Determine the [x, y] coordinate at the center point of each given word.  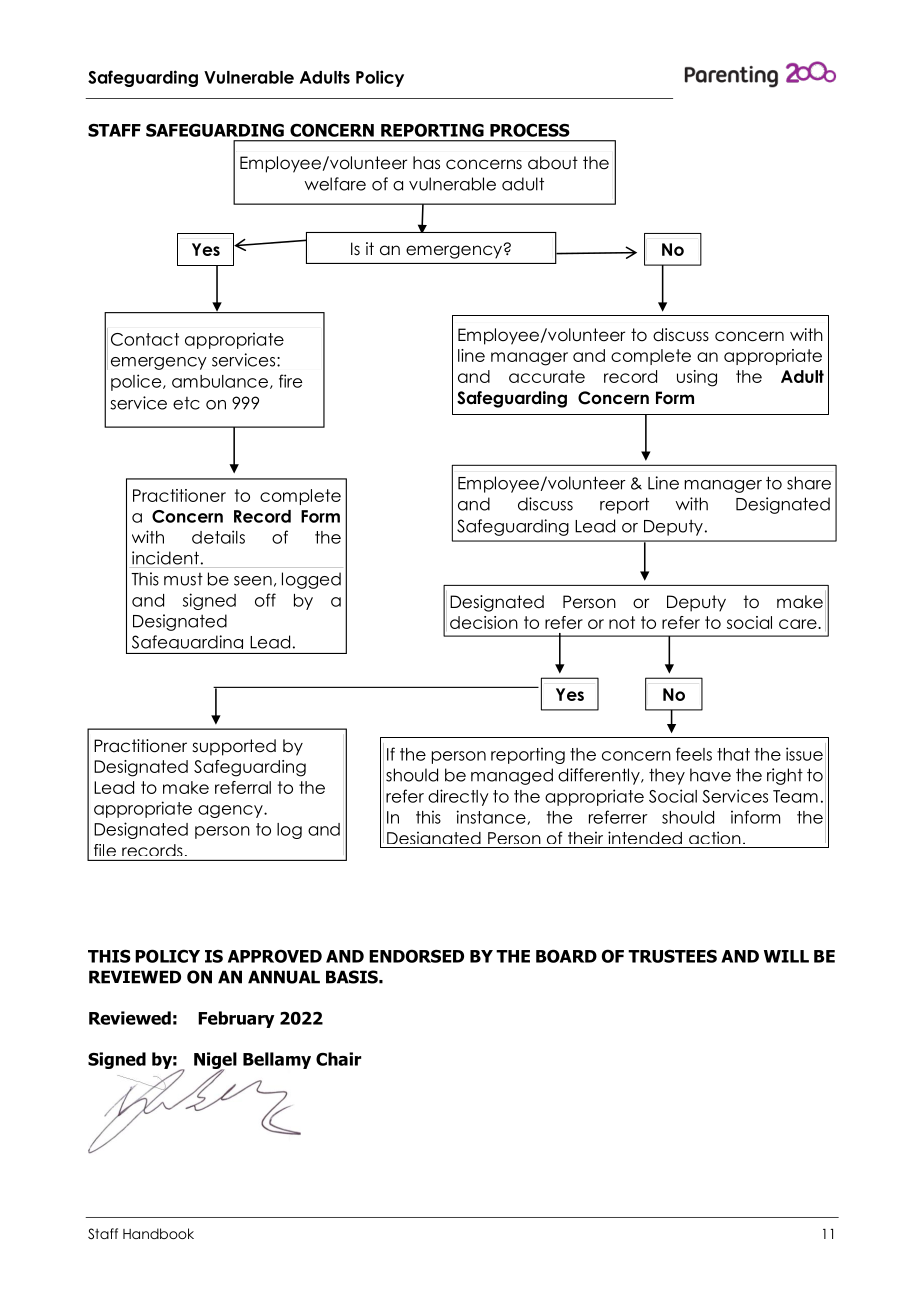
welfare [335, 184]
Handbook [158, 1233]
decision [484, 622]
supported [234, 747]
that [733, 754]
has [426, 163]
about [553, 163]
